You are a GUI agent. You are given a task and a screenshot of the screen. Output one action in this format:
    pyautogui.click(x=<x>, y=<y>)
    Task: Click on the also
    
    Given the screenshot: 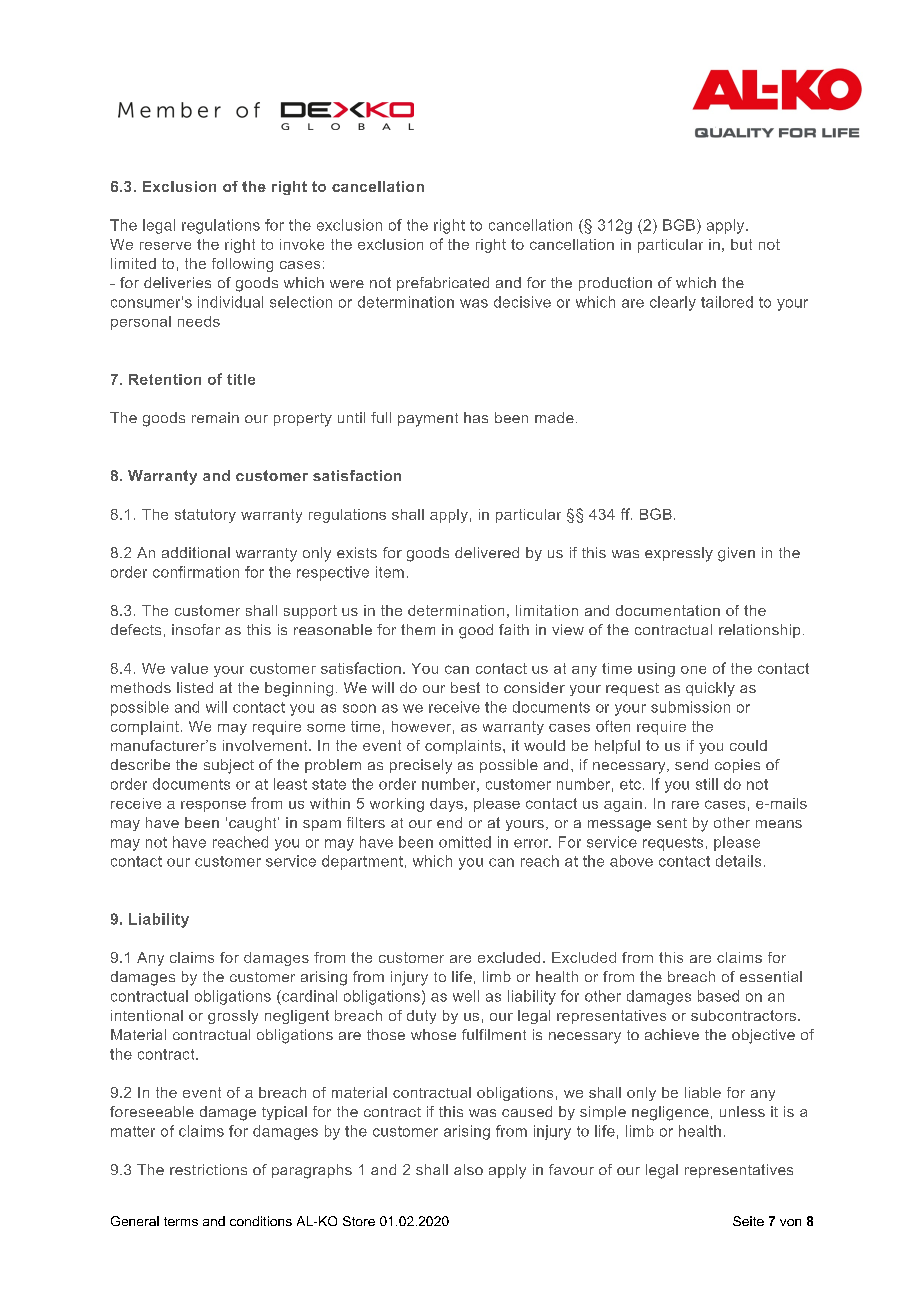 What is the action you would take?
    pyautogui.click(x=468, y=1169)
